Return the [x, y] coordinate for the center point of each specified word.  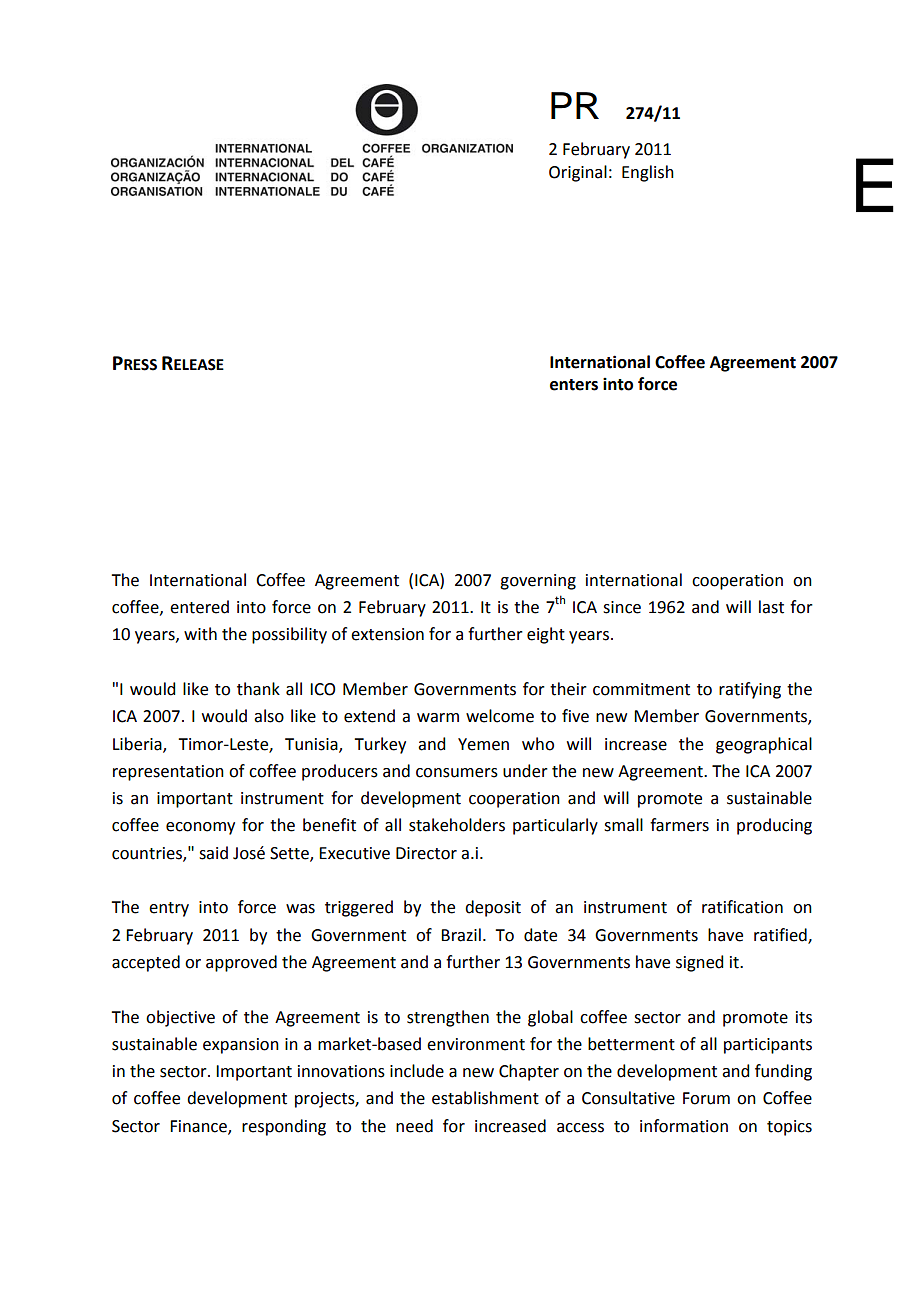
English [648, 173]
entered [199, 607]
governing [538, 582]
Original [578, 173]
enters [574, 385]
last [771, 607]
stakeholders [457, 825]
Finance [199, 1127]
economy [200, 828]
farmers [679, 825]
